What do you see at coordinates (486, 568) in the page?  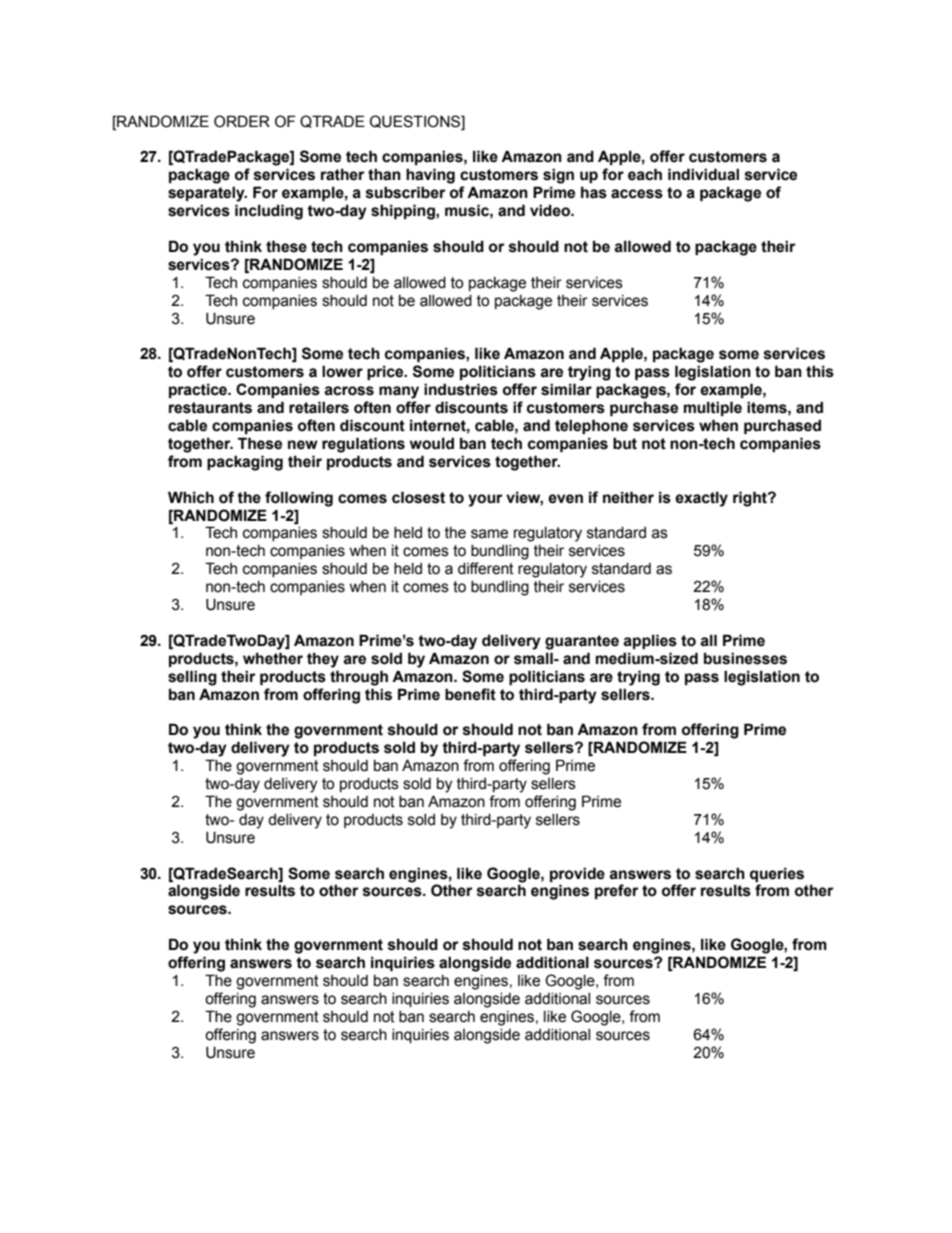 I see `different` at bounding box center [486, 568].
